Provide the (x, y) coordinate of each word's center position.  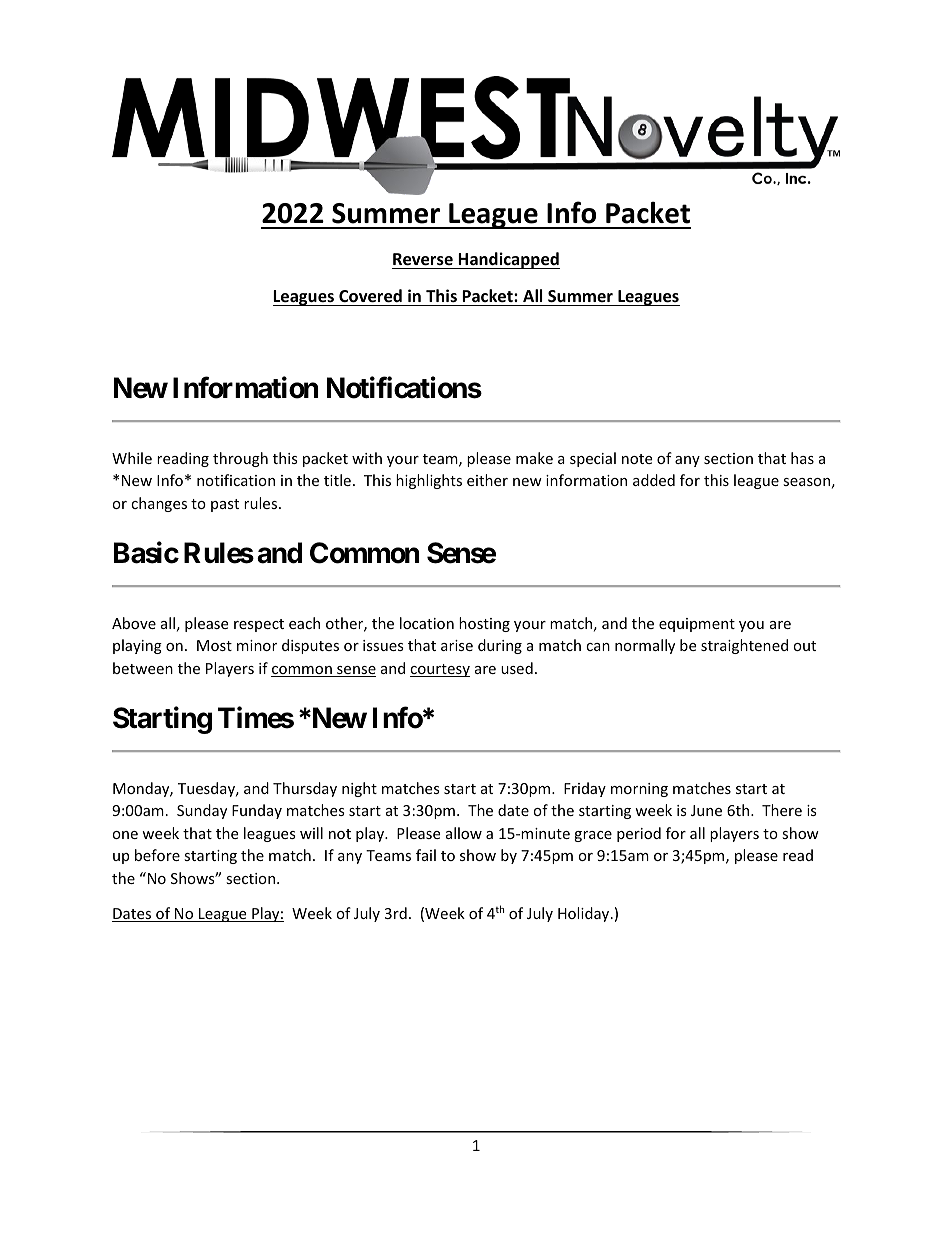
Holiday (585, 914)
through (240, 459)
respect (259, 625)
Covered (370, 296)
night (359, 789)
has (802, 458)
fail (426, 855)
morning (639, 790)
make (534, 458)
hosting (484, 624)
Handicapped (508, 260)
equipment (697, 625)
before (157, 855)
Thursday (305, 789)
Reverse (423, 259)
